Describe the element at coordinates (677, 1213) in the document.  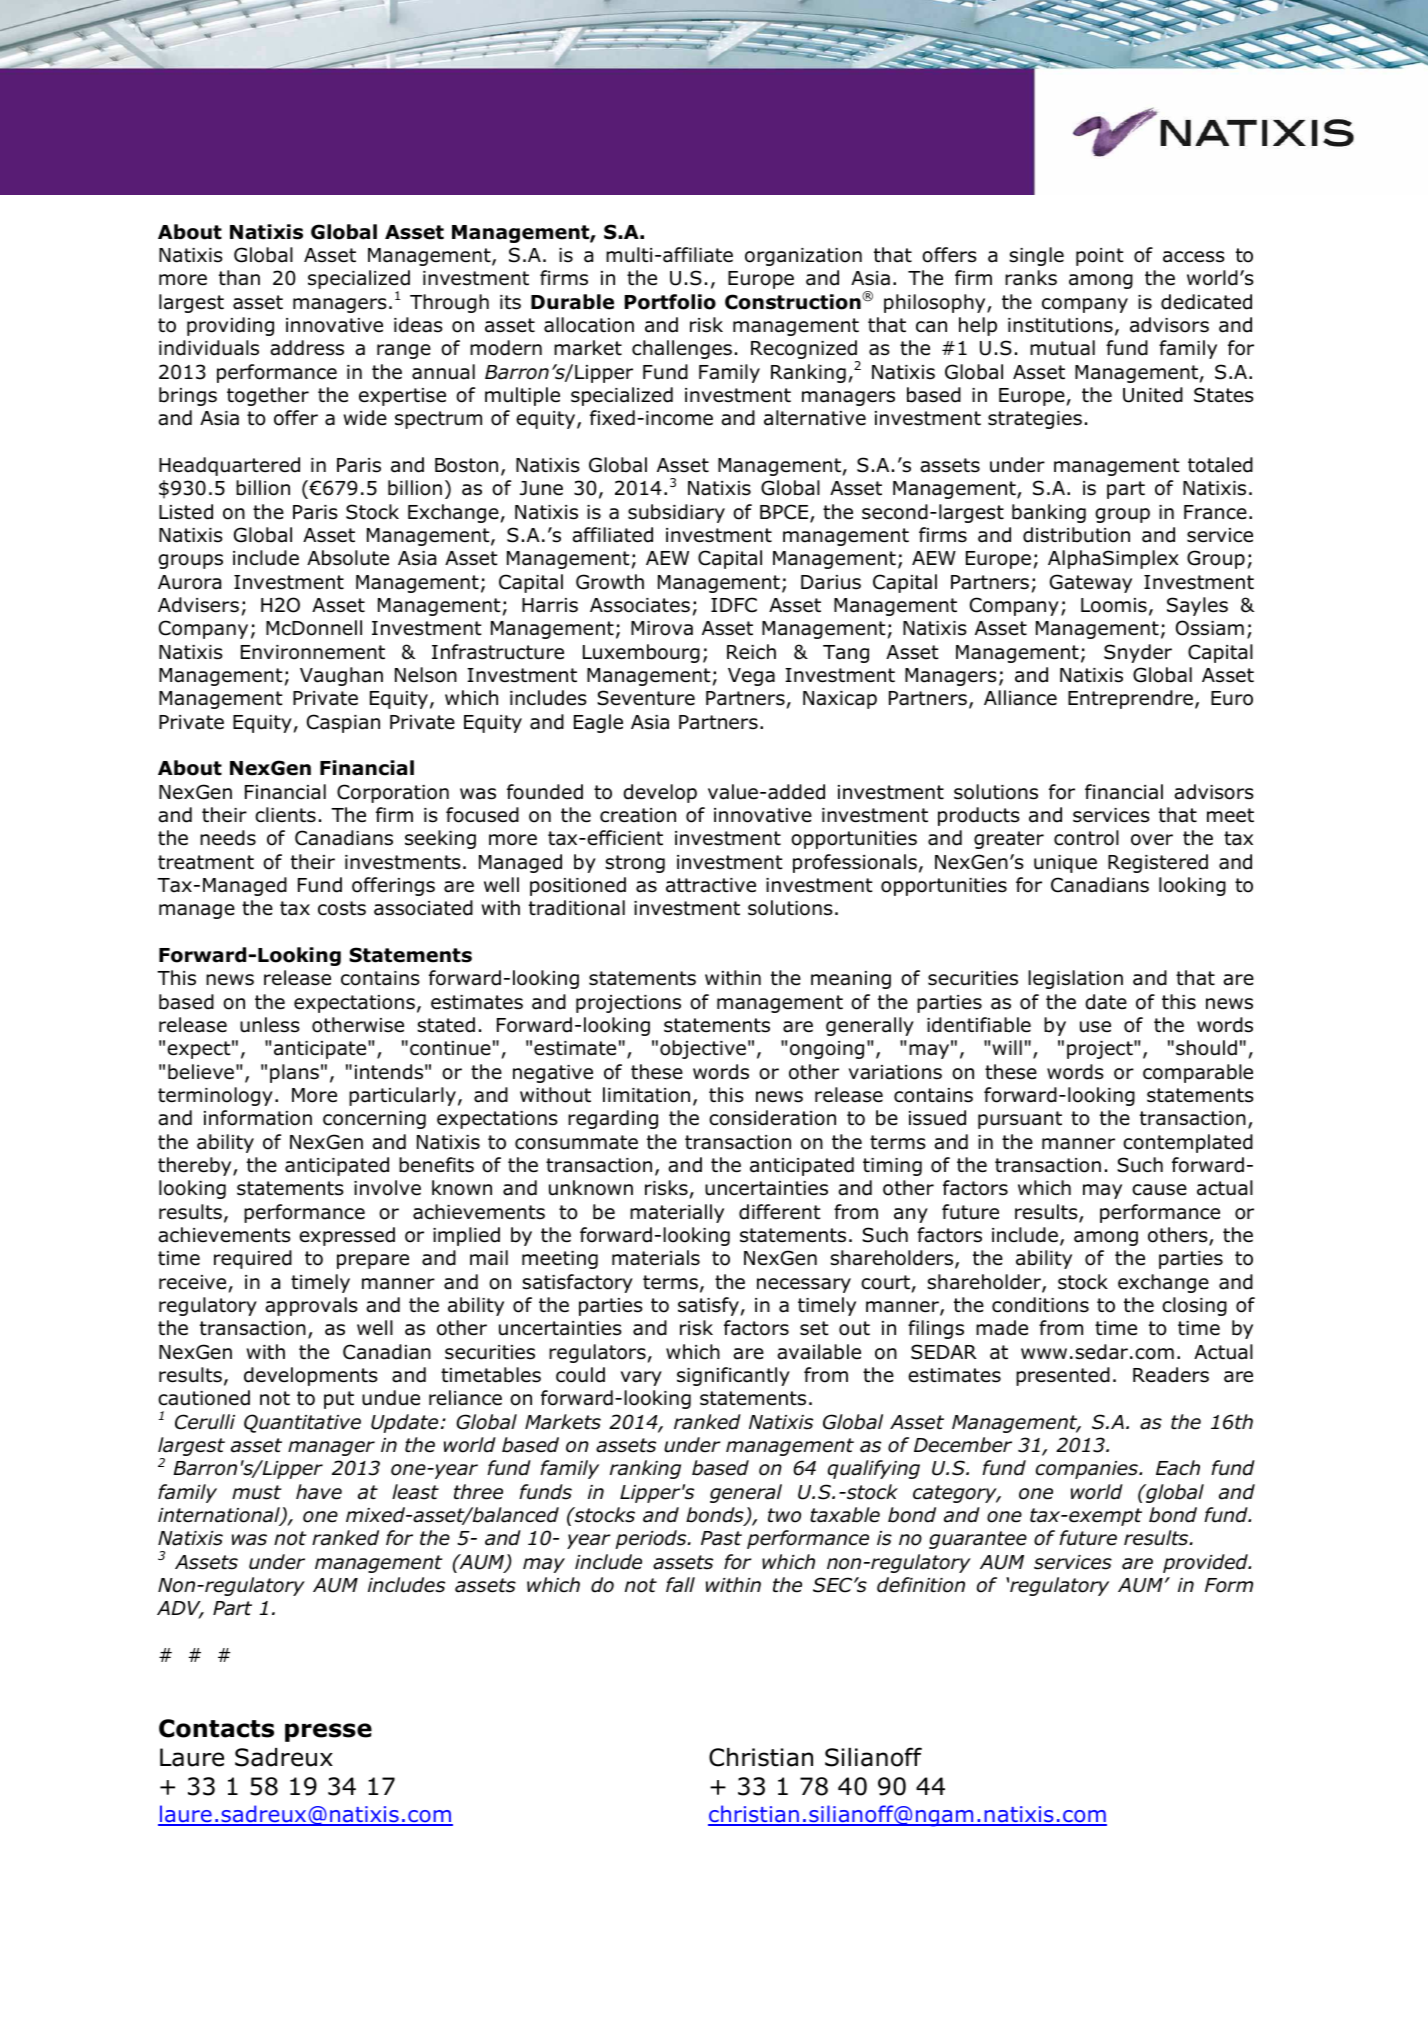
I see `materially` at that location.
